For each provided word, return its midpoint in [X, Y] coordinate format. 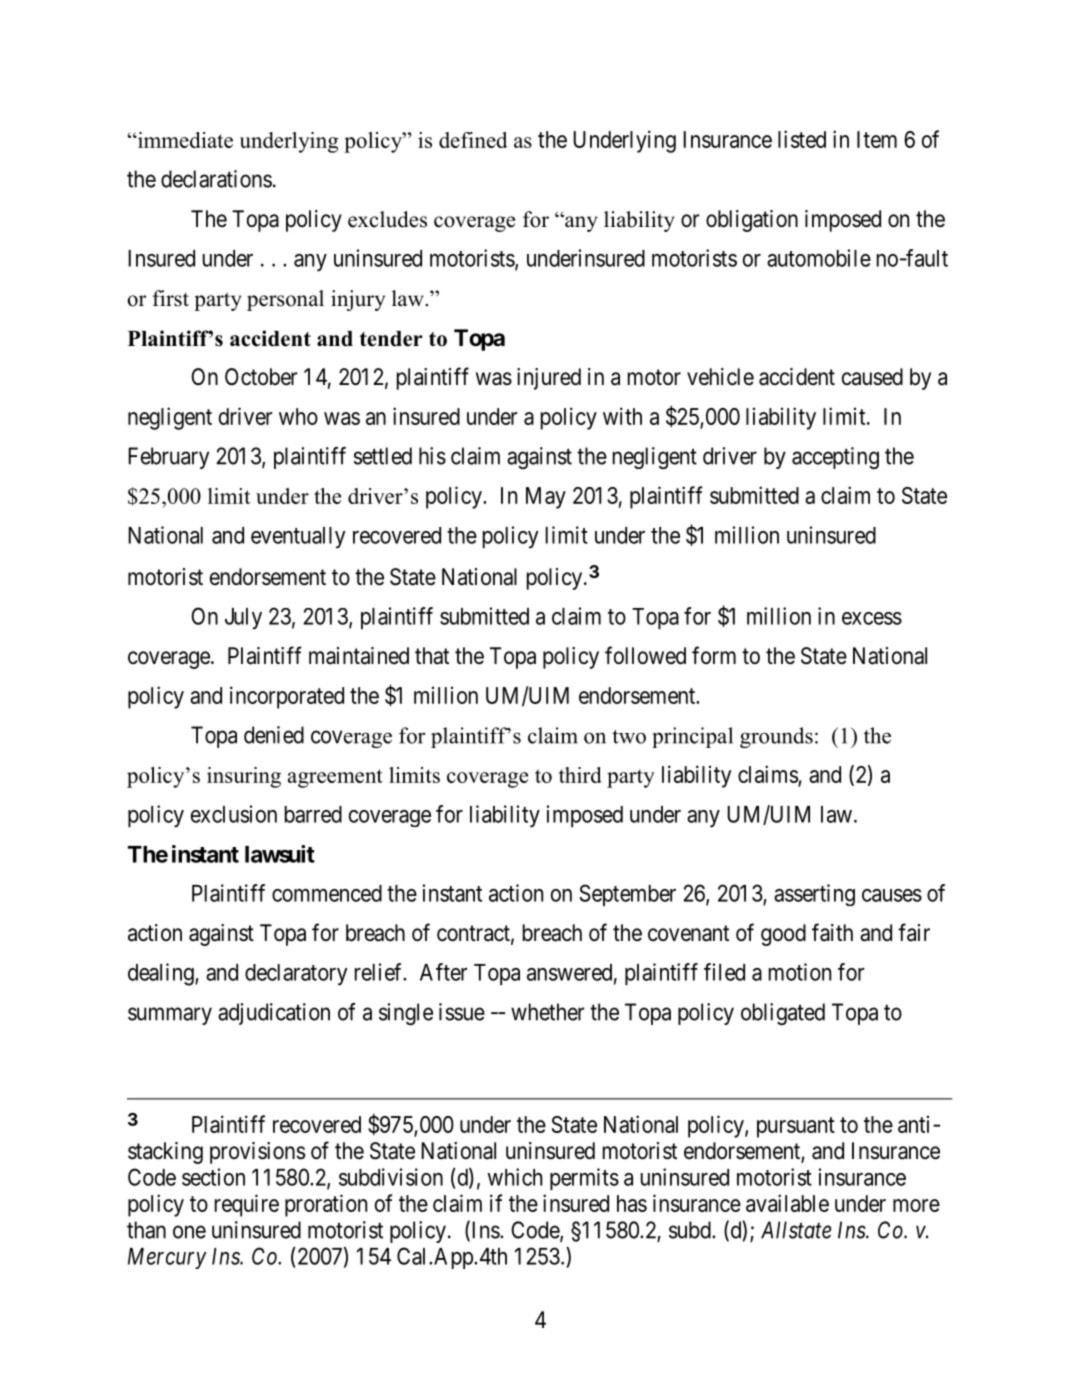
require [247, 1205]
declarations [216, 179]
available [787, 1203]
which [515, 1177]
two [629, 737]
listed [802, 139]
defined [473, 140]
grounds [776, 737]
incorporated [287, 697]
